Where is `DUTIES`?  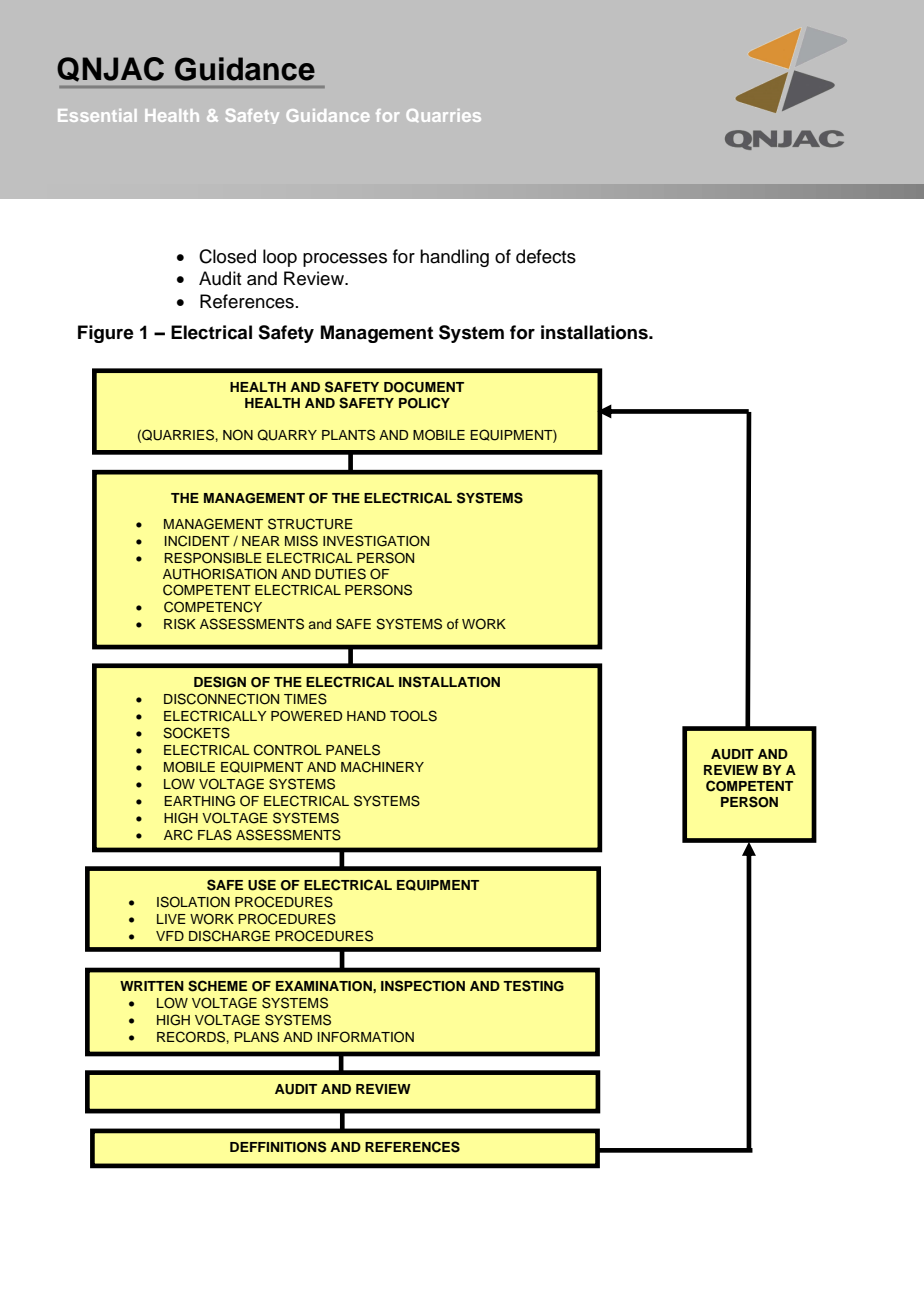 DUTIES is located at coordinates (340, 574).
